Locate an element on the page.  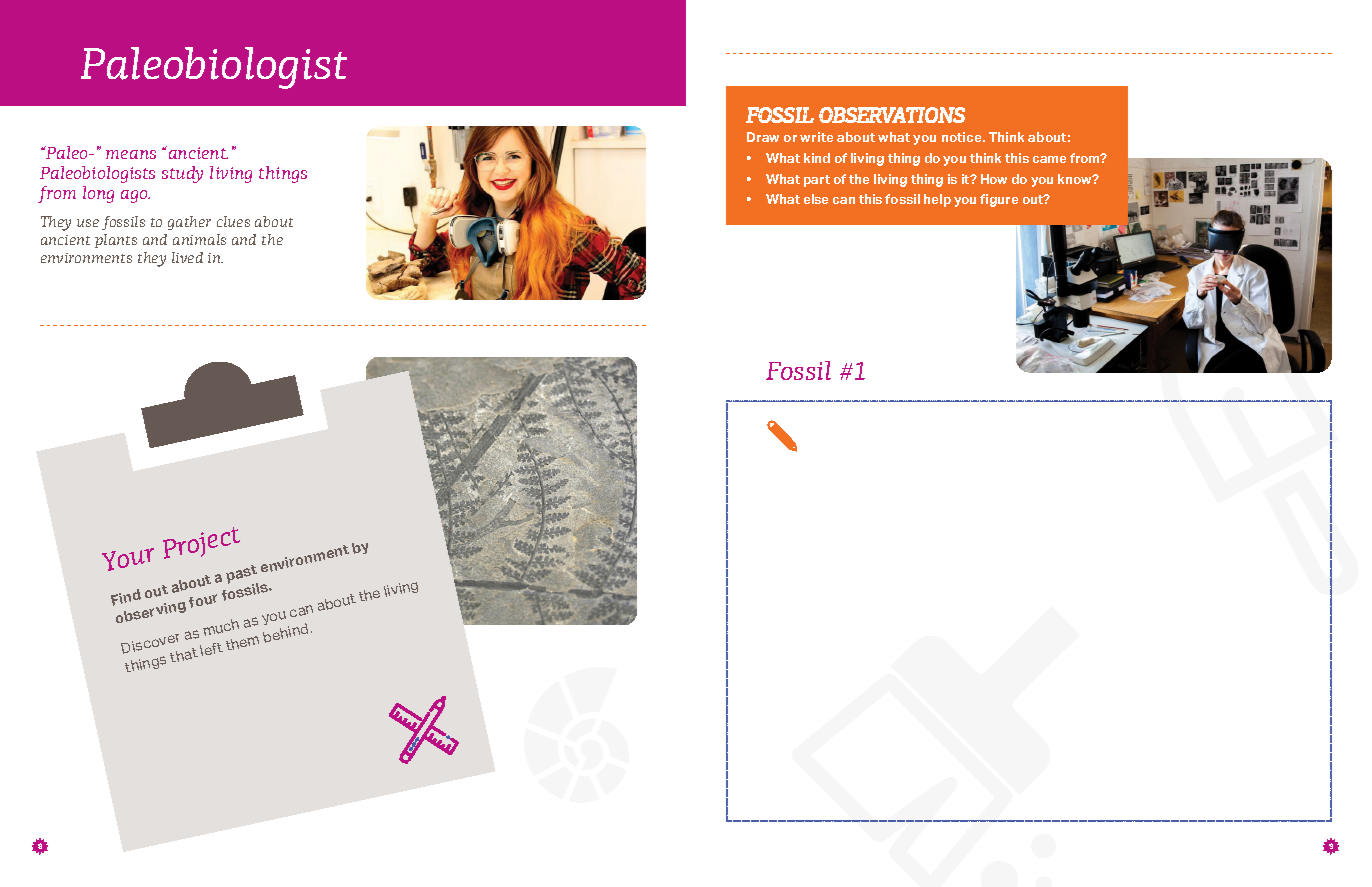
came is located at coordinates (1049, 159).
